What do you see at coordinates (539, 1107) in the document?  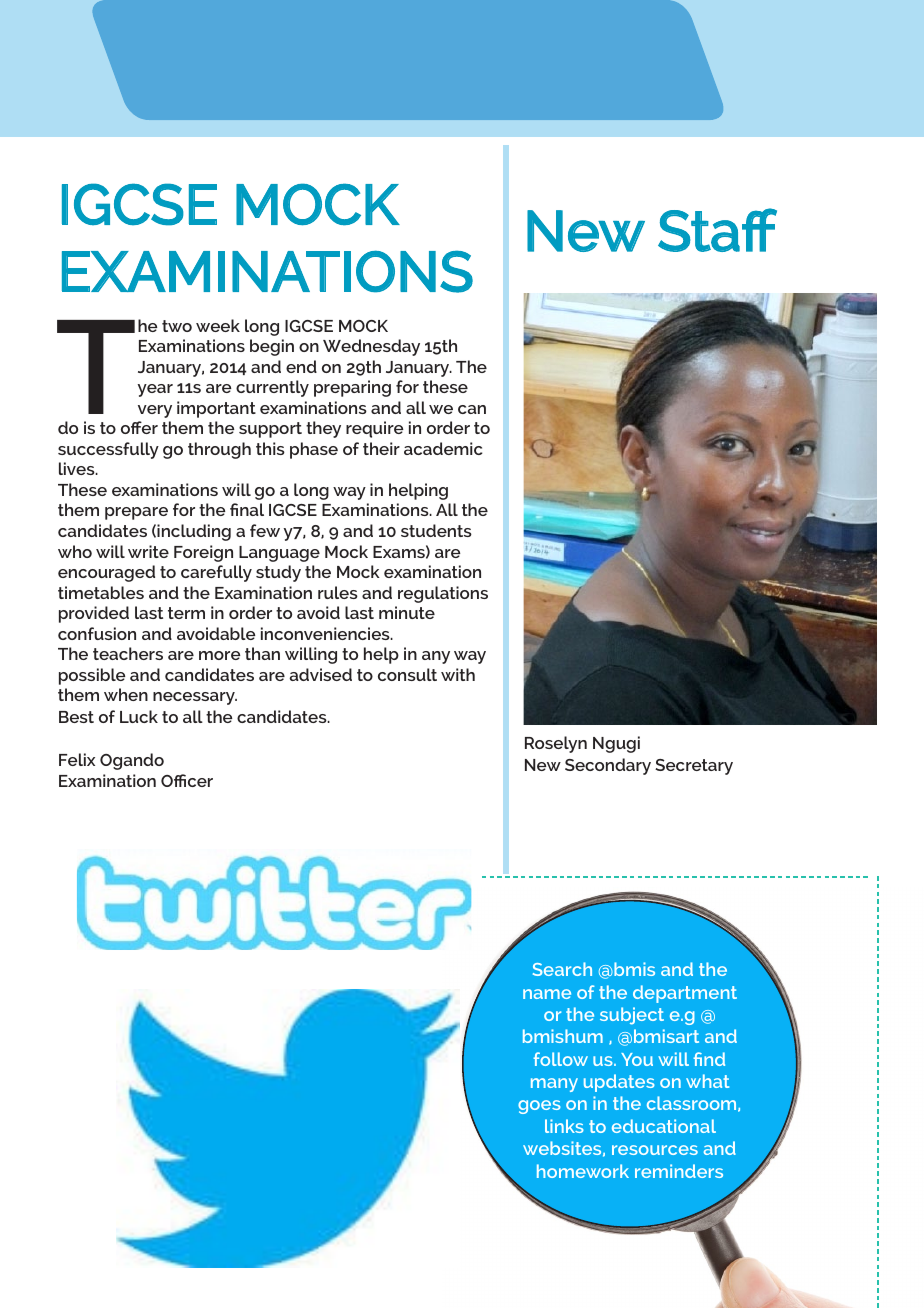 I see `goes` at bounding box center [539, 1107].
